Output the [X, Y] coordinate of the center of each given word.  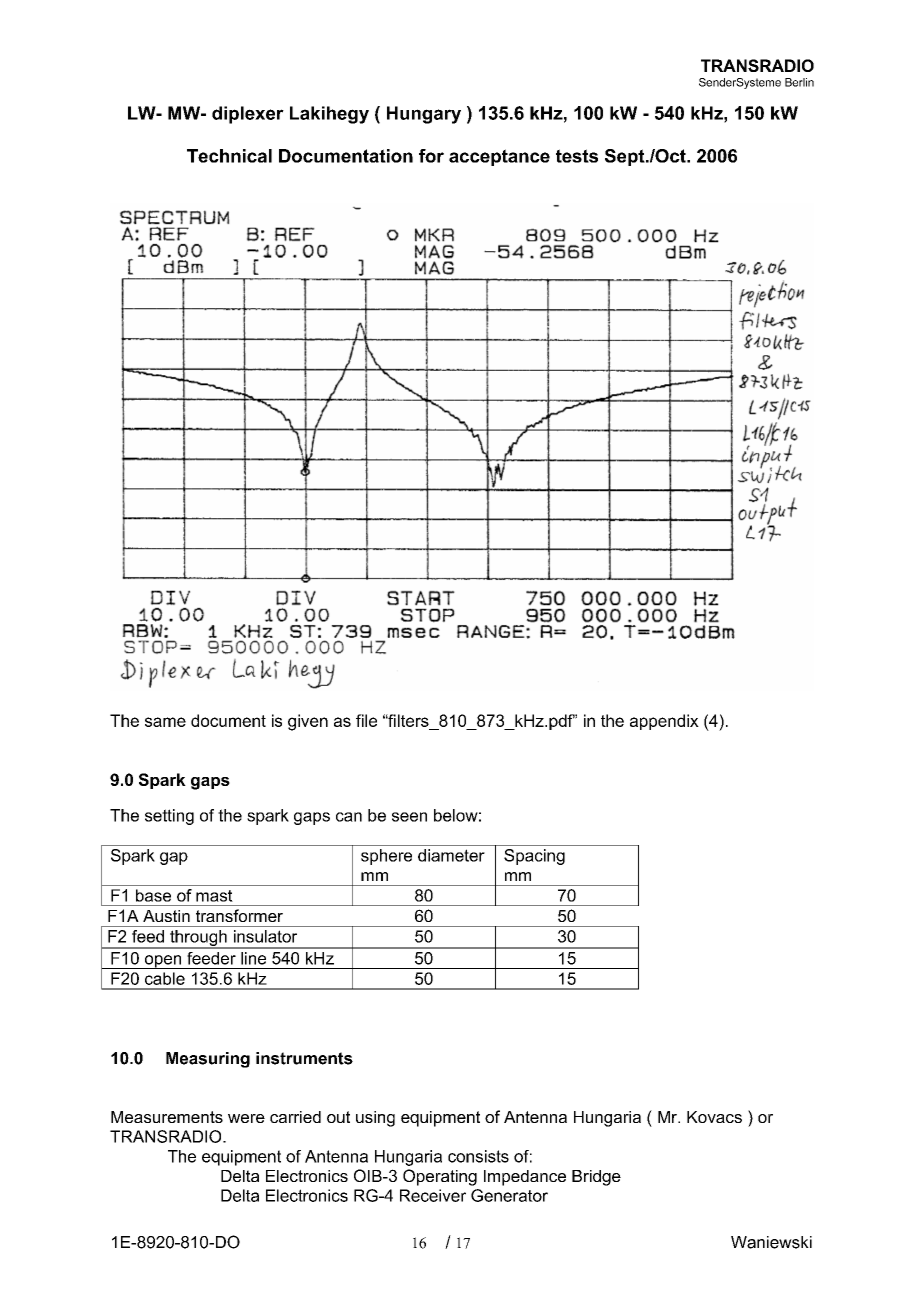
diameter [451, 855]
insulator [265, 936]
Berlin [799, 82]
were [246, 1118]
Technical [229, 156]
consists [478, 1156]
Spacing [534, 857]
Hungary [424, 115]
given [308, 722]
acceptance [499, 157]
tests [577, 156]
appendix [664, 722]
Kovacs [714, 1117]
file [366, 720]
